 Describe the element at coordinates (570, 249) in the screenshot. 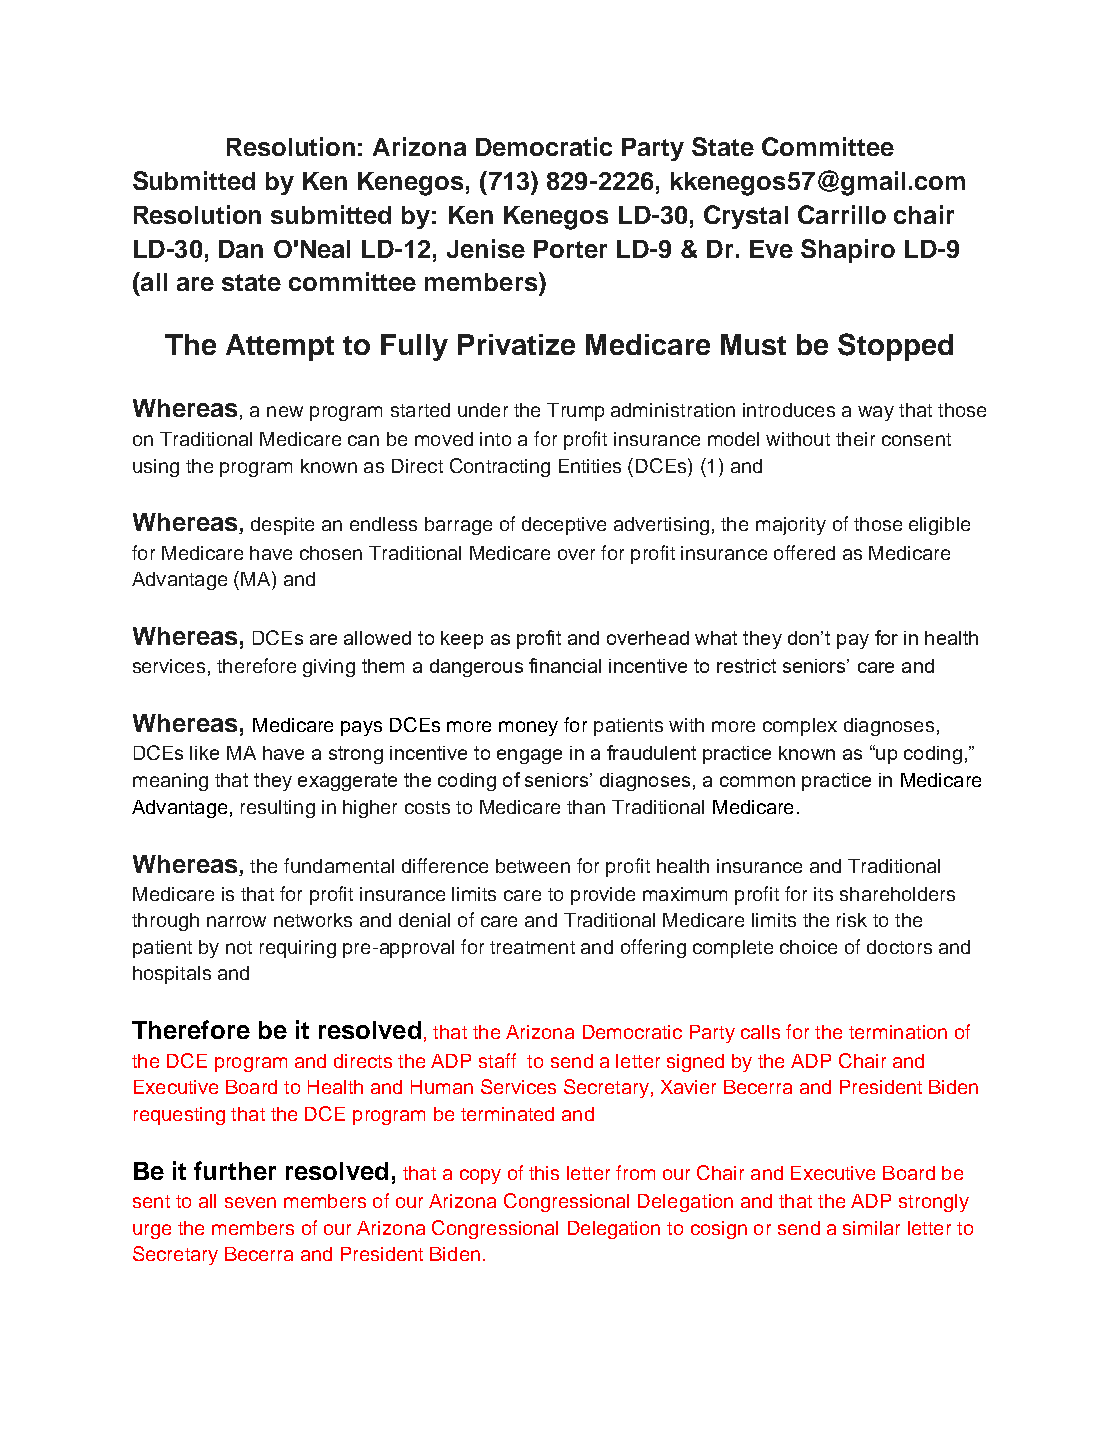

I see `Porter` at that location.
